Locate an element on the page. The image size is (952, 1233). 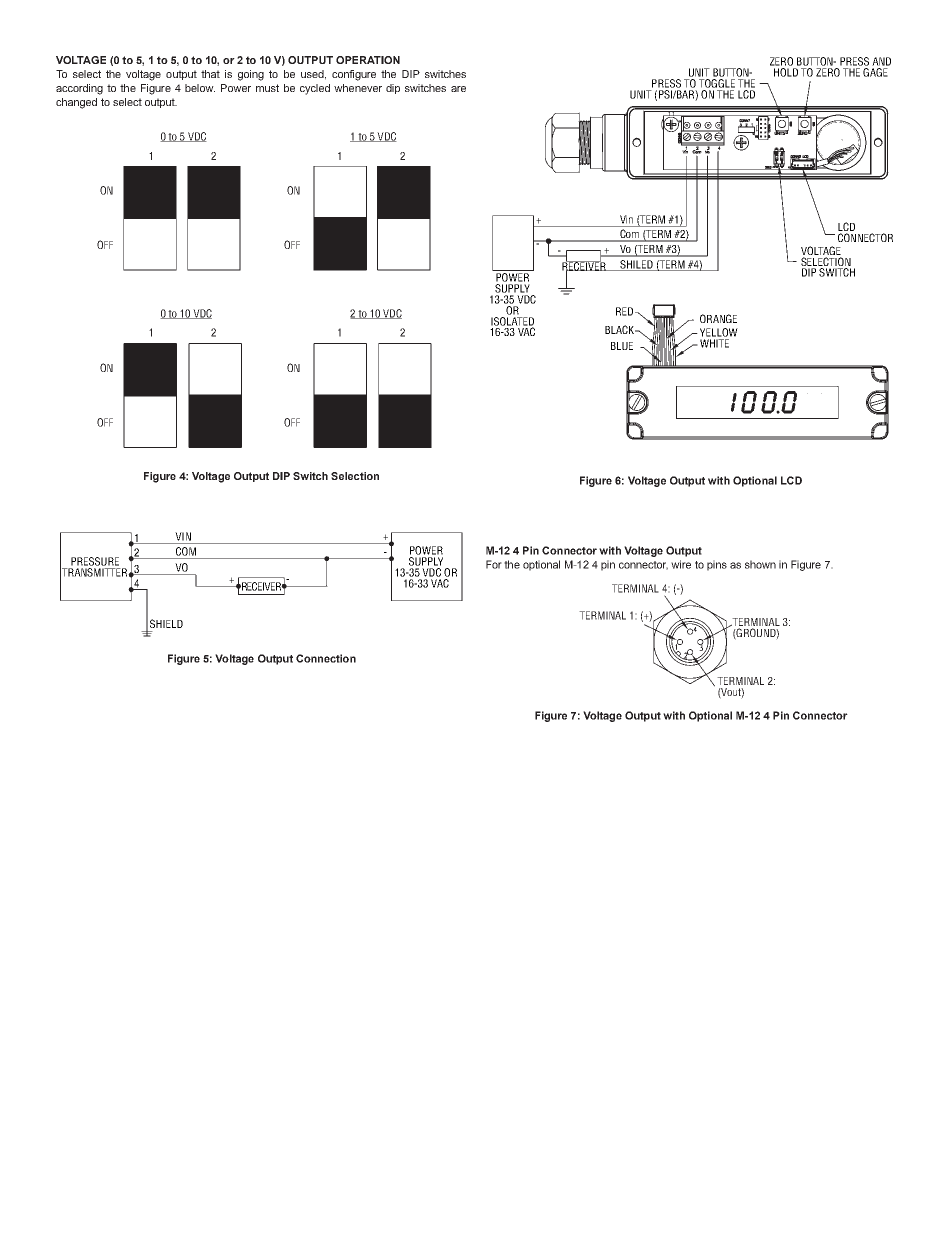
Connection is located at coordinates (326, 658).
